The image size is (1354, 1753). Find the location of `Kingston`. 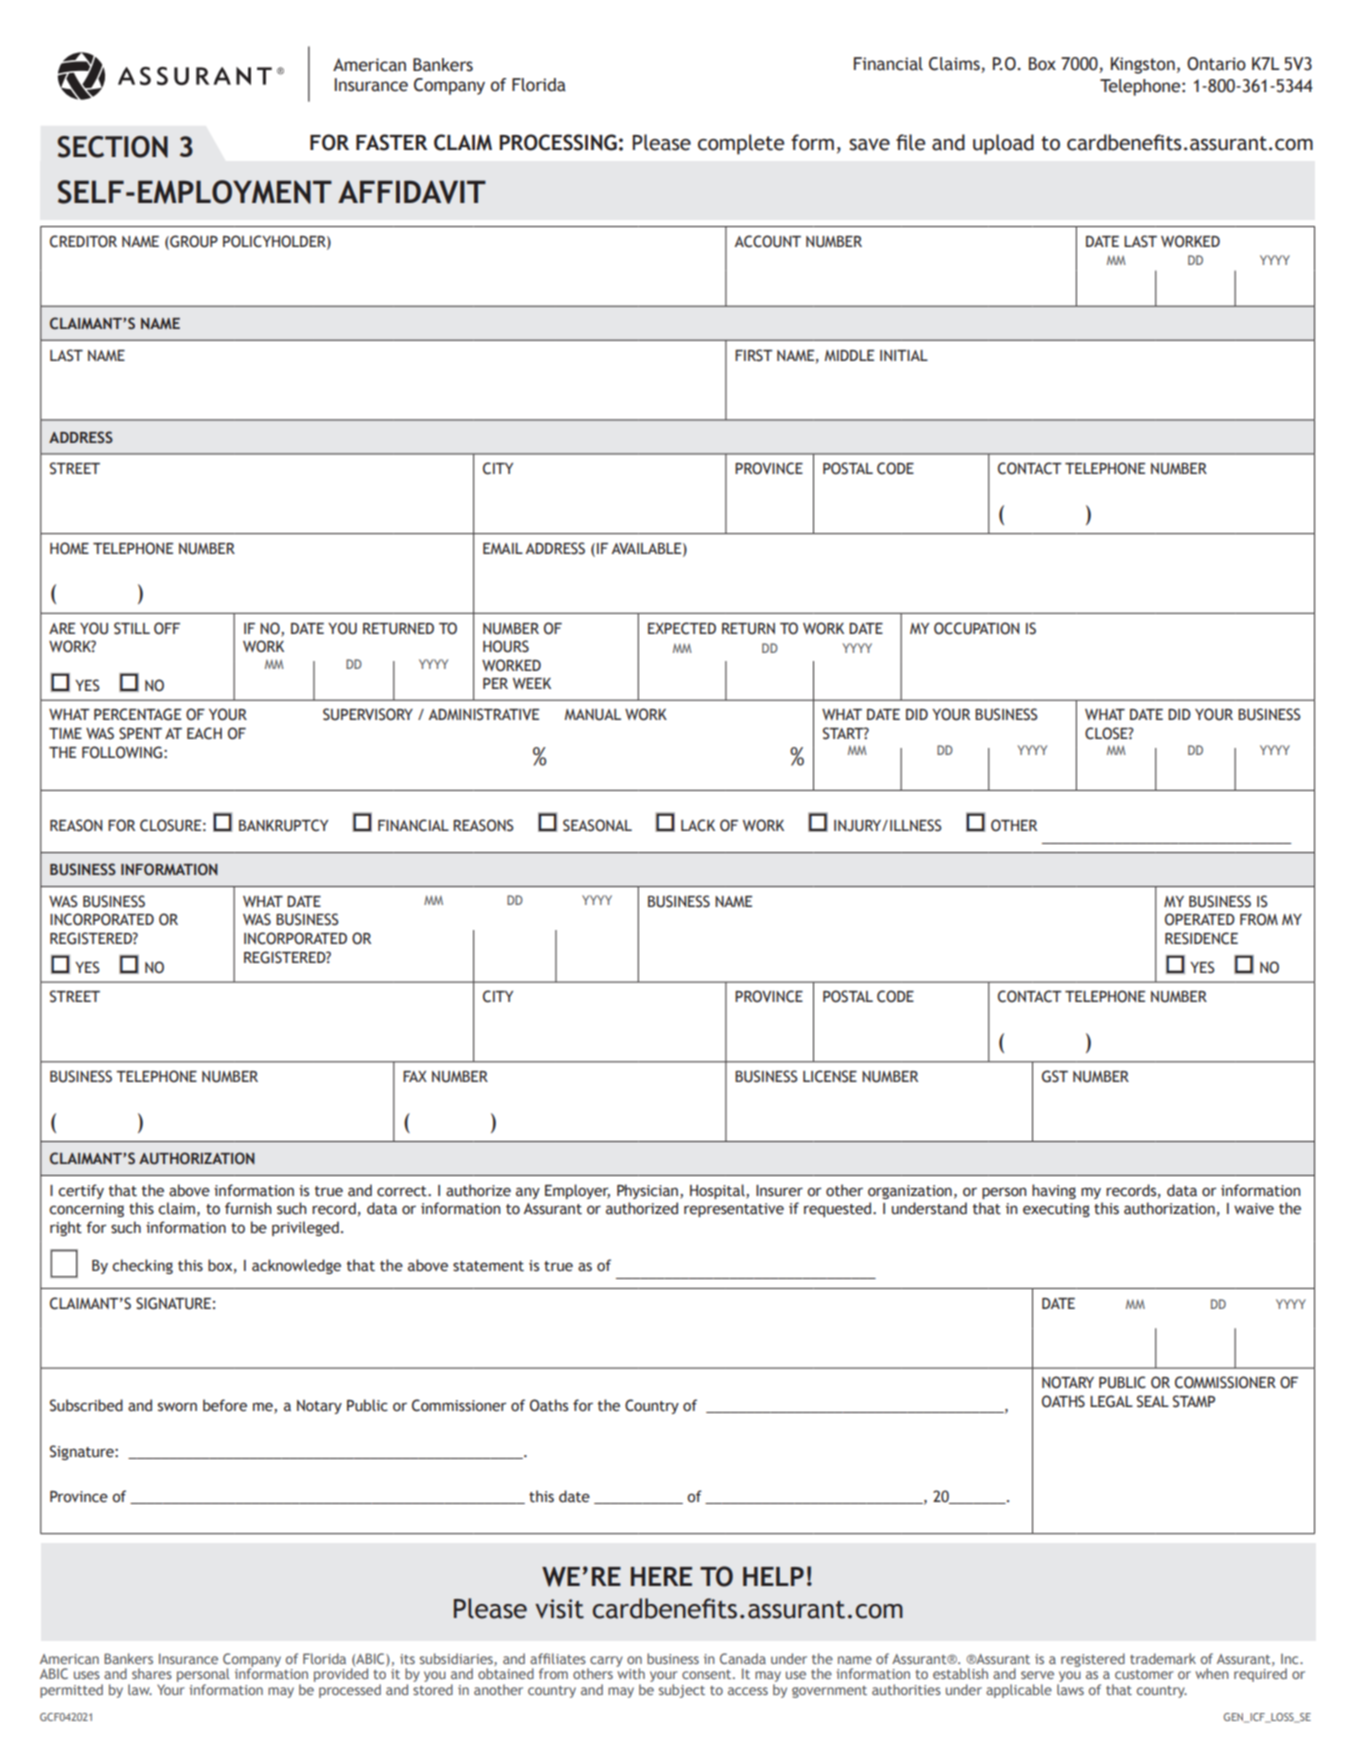

Kingston is located at coordinates (1143, 65).
